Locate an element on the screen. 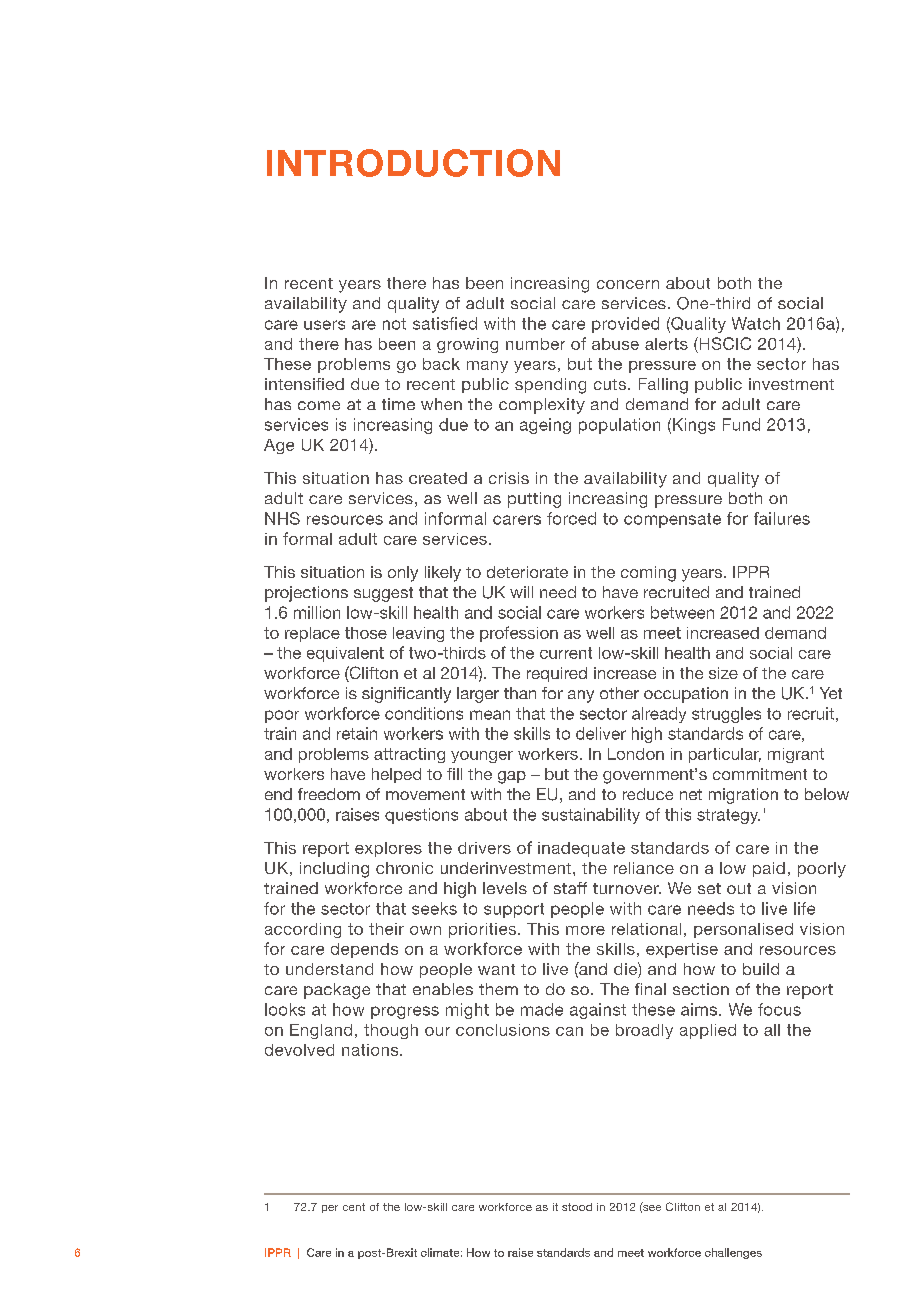 Image resolution: width=924 pixels, height=1308 pixels. nations is located at coordinates (371, 1050).
